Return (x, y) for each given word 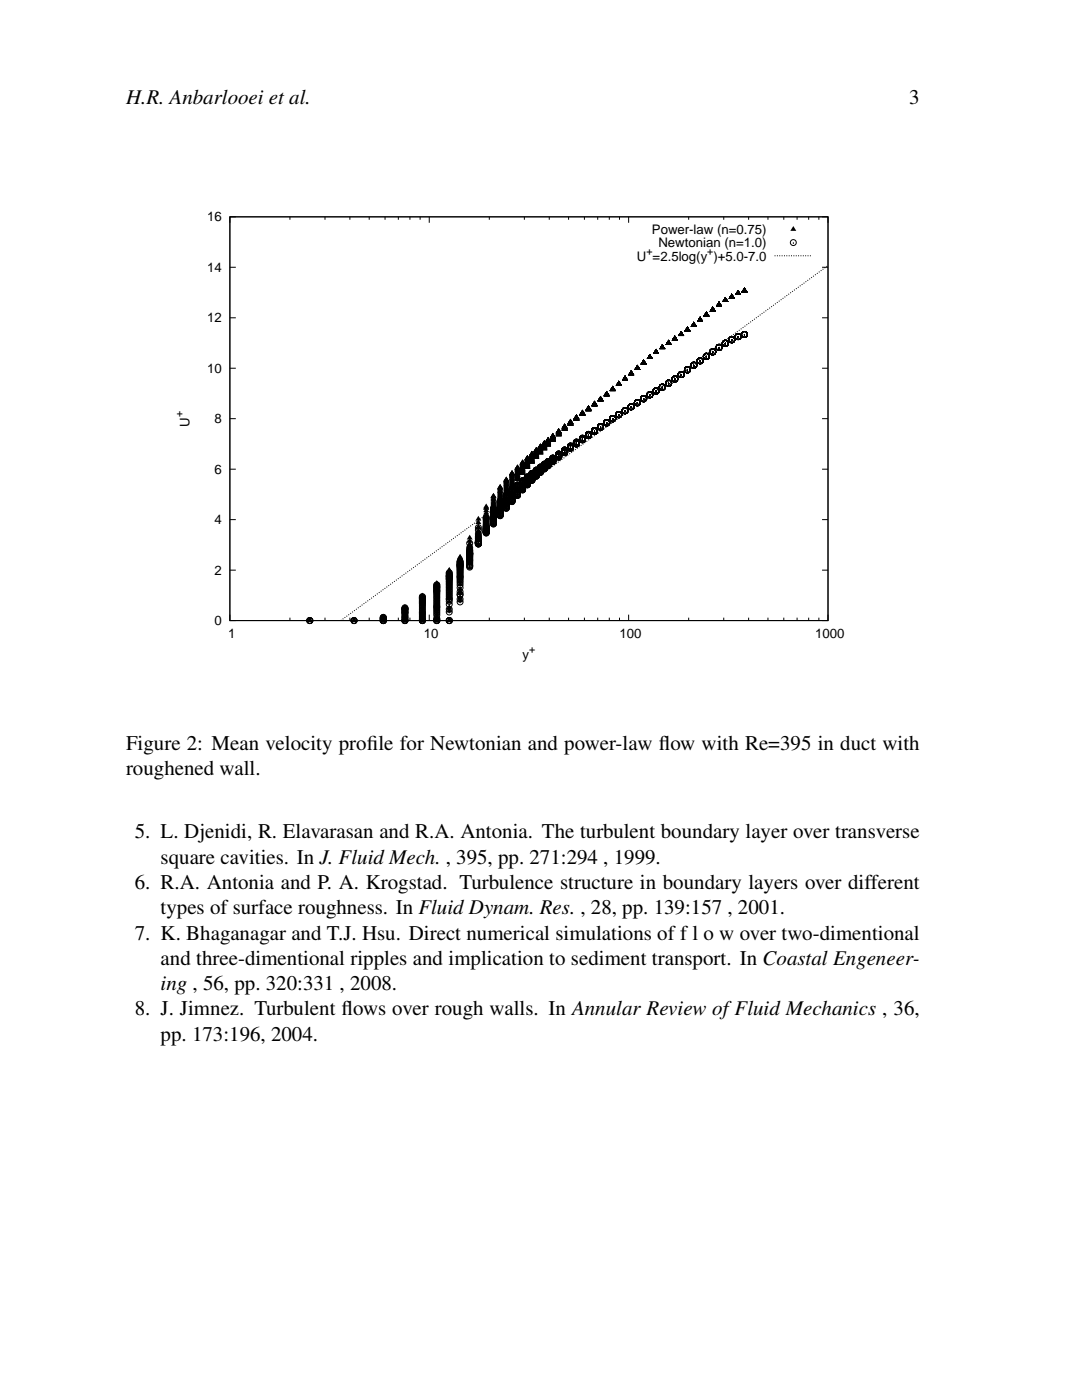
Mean (235, 743)
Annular (606, 1008)
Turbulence (506, 882)
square (188, 861)
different (883, 881)
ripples (378, 960)
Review (676, 1008)
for (412, 742)
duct (858, 743)
